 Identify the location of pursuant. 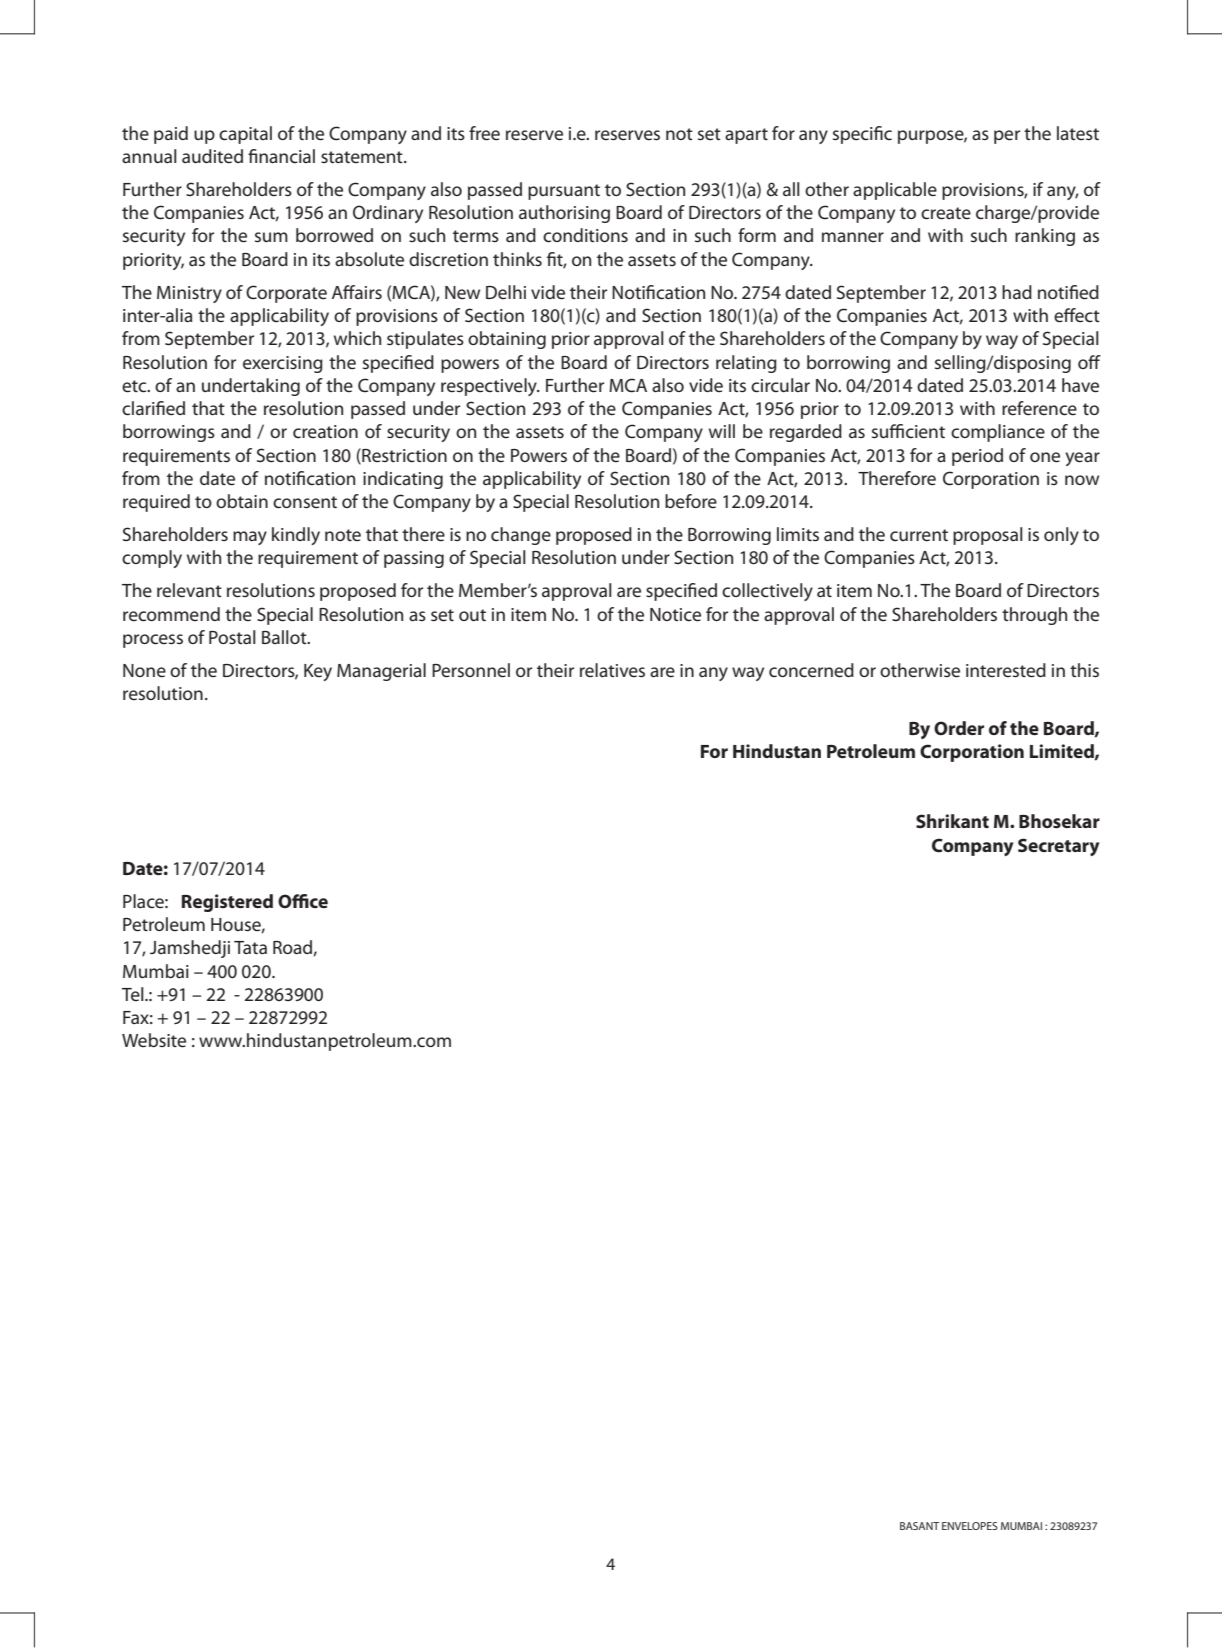
(564, 192).
